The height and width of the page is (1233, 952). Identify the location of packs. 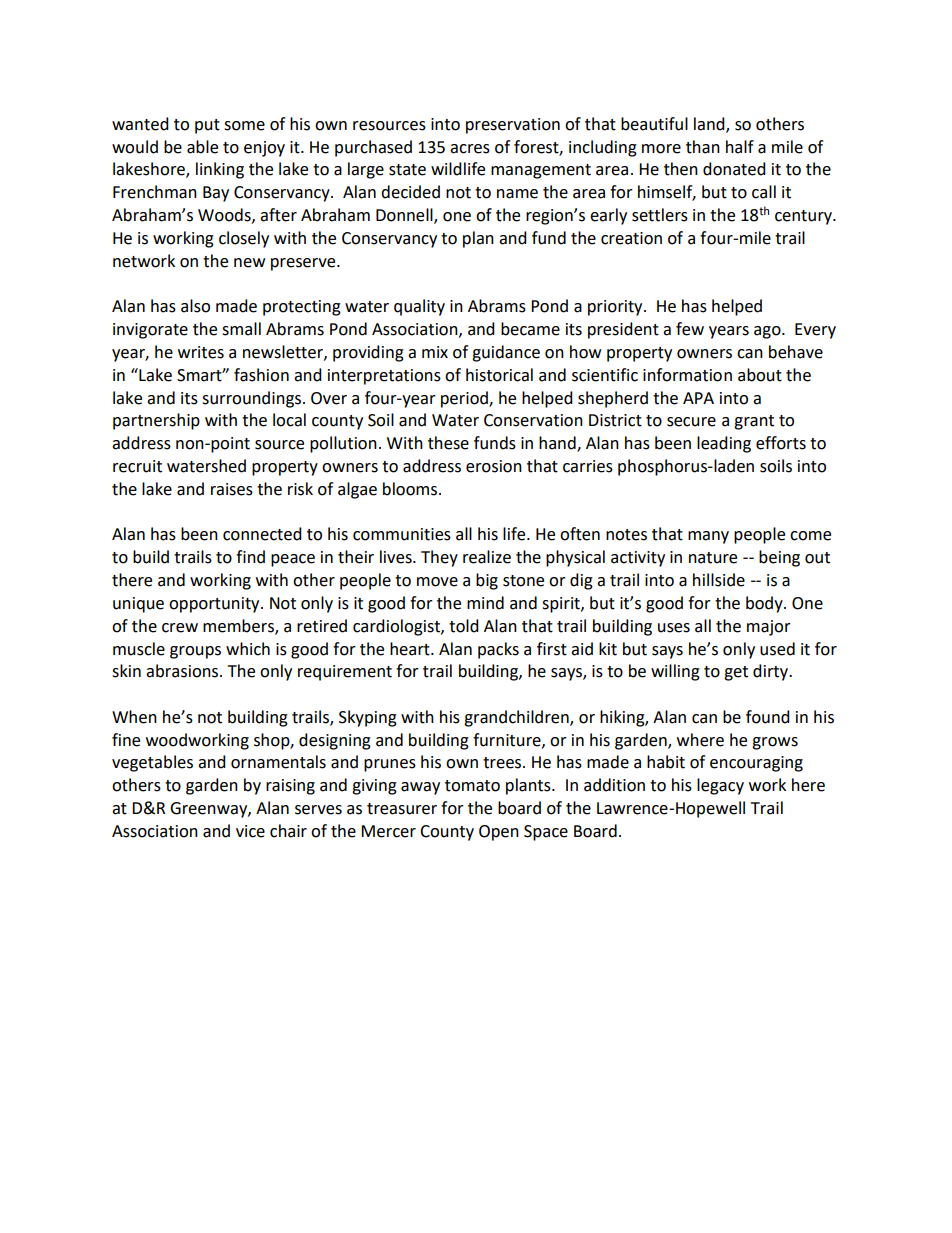
(498, 650).
